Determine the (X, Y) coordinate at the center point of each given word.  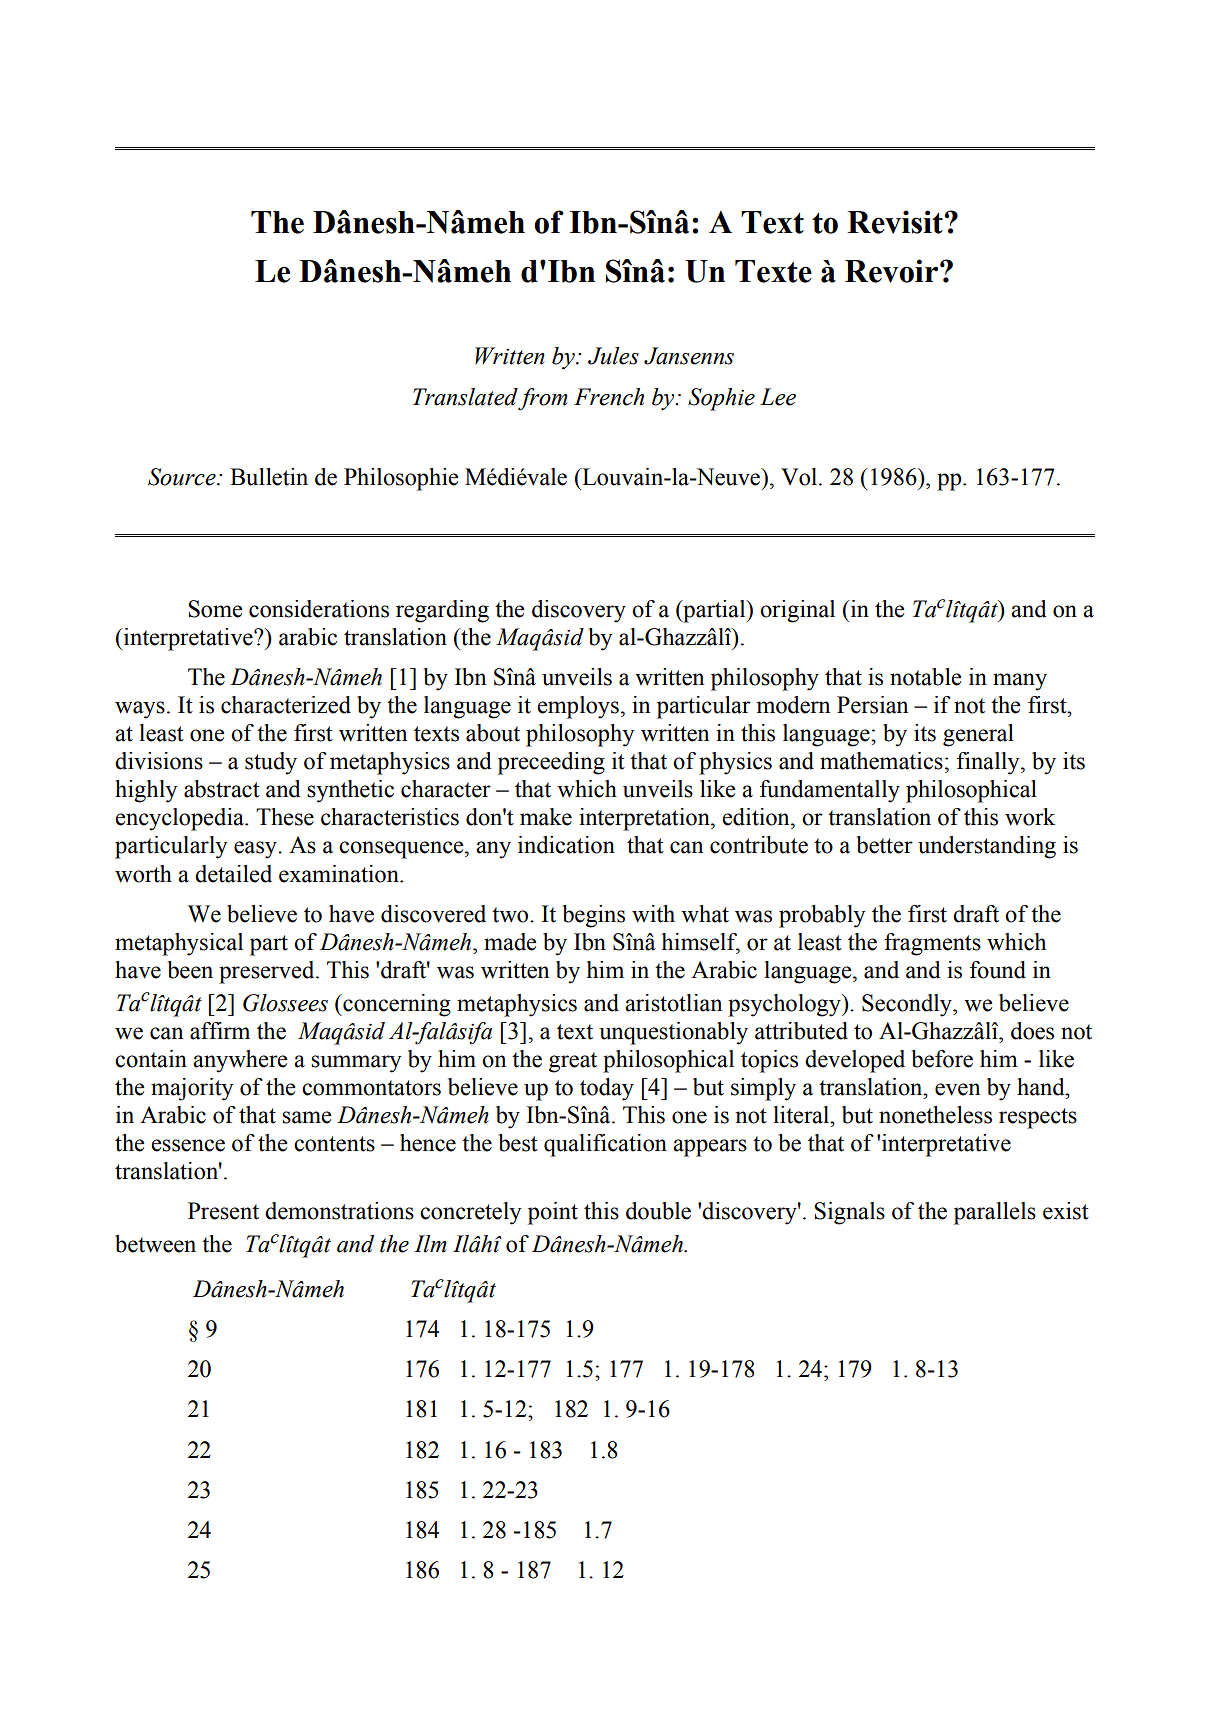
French (609, 397)
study (271, 763)
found (998, 970)
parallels (995, 1213)
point (553, 1213)
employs (578, 707)
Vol (800, 477)
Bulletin (269, 477)
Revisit (895, 222)
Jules (613, 356)
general (978, 735)
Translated (465, 397)
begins (593, 916)
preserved (268, 972)
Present (223, 1211)
